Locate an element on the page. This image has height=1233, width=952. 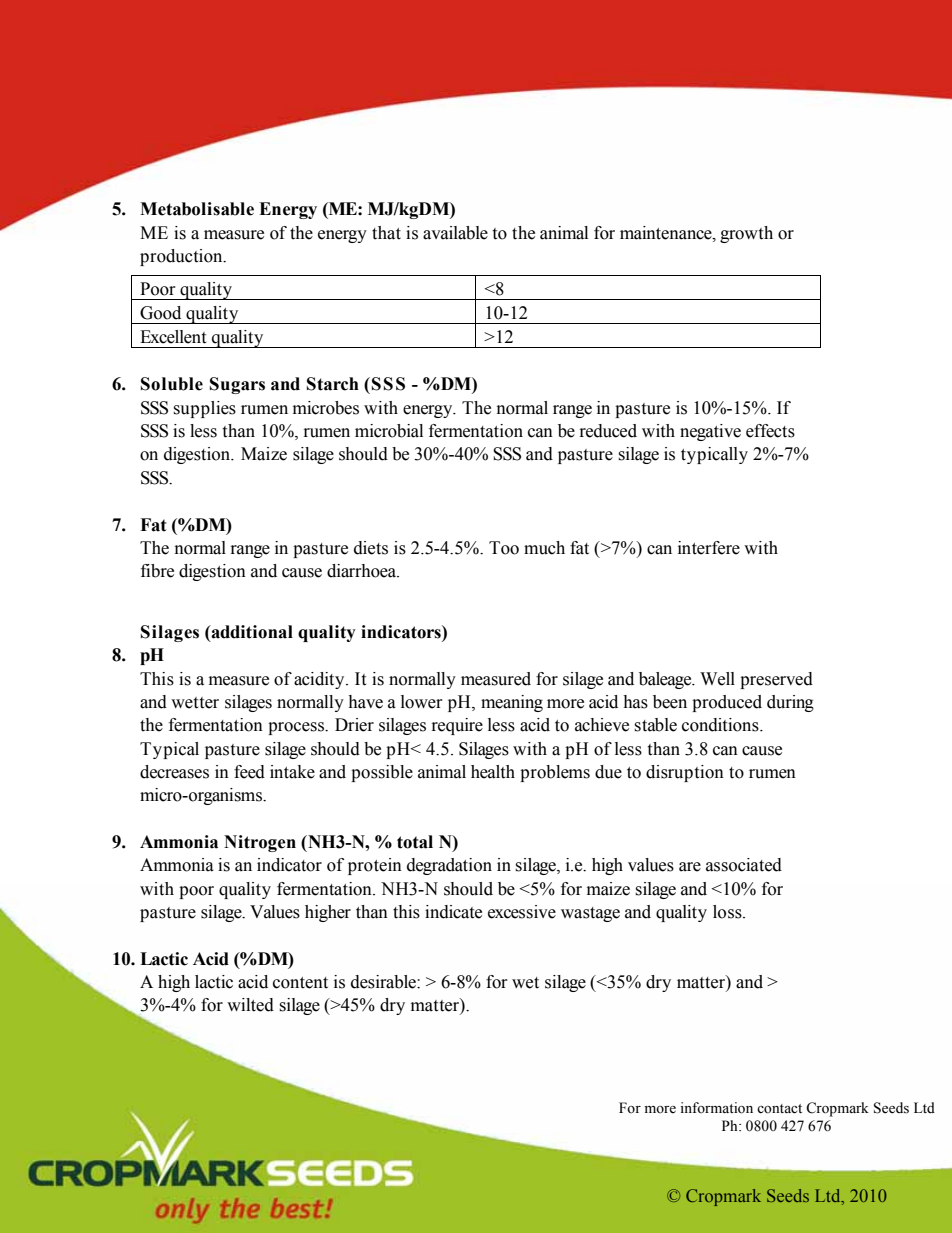
wilted is located at coordinates (250, 1005).
